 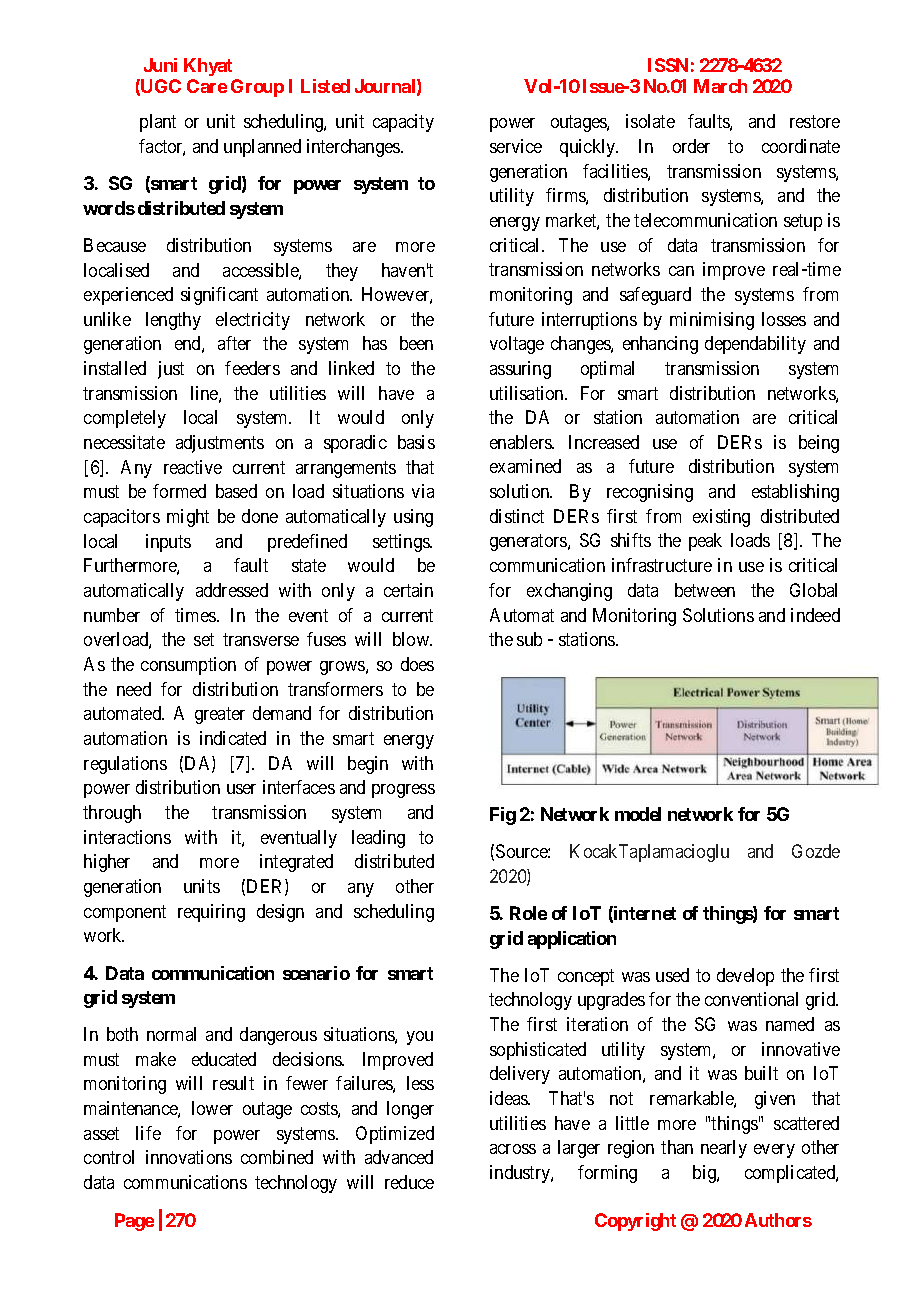 What do you see at coordinates (188, 666) in the screenshot?
I see `consumption` at bounding box center [188, 666].
